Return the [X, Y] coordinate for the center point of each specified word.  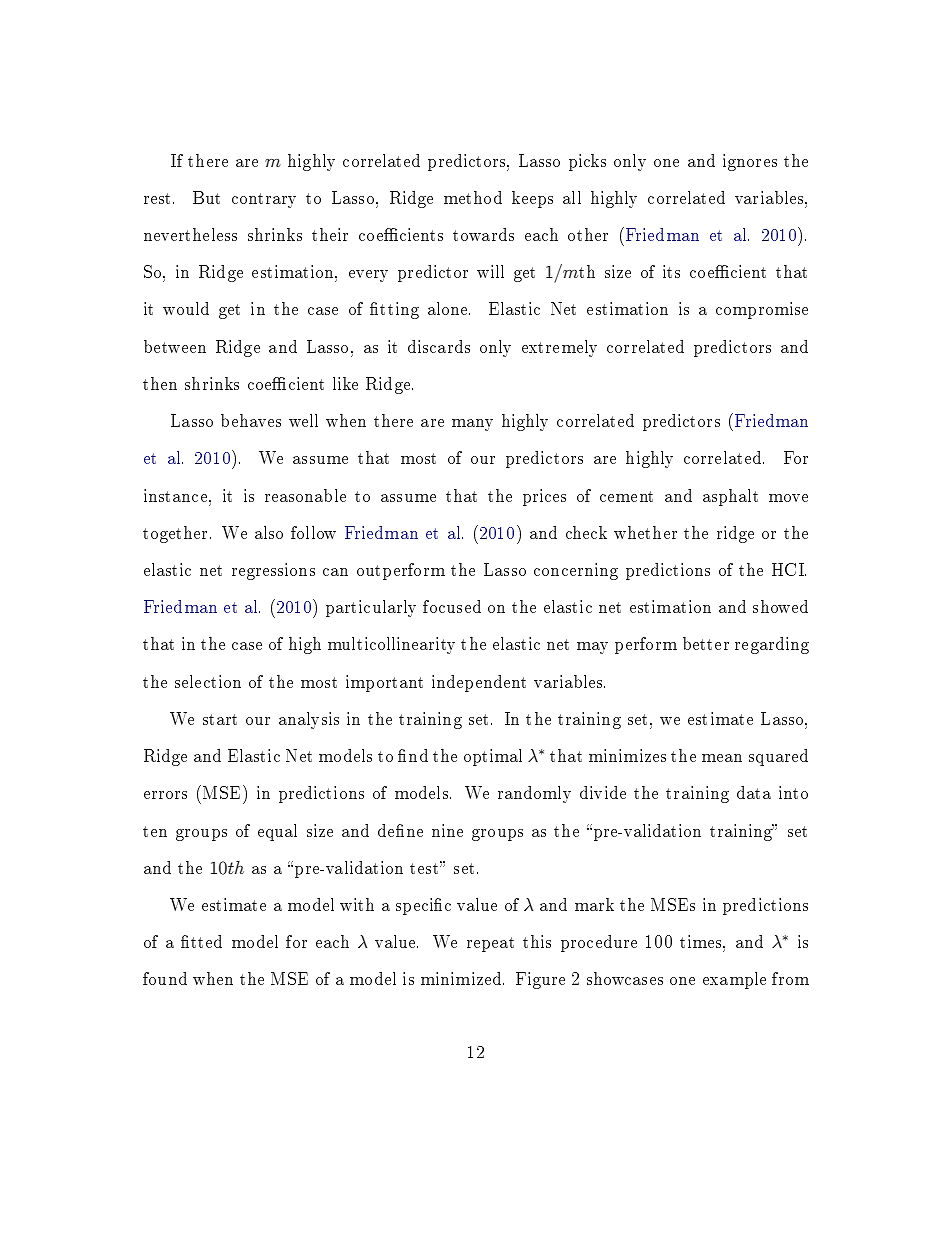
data [754, 792]
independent [479, 683]
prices [544, 497]
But [206, 197]
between [175, 346]
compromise [762, 310]
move [788, 498]
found [165, 978]
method [473, 197]
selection [208, 681]
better [706, 643]
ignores [750, 162]
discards [439, 346]
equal [277, 832]
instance [175, 495]
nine [447, 830]
